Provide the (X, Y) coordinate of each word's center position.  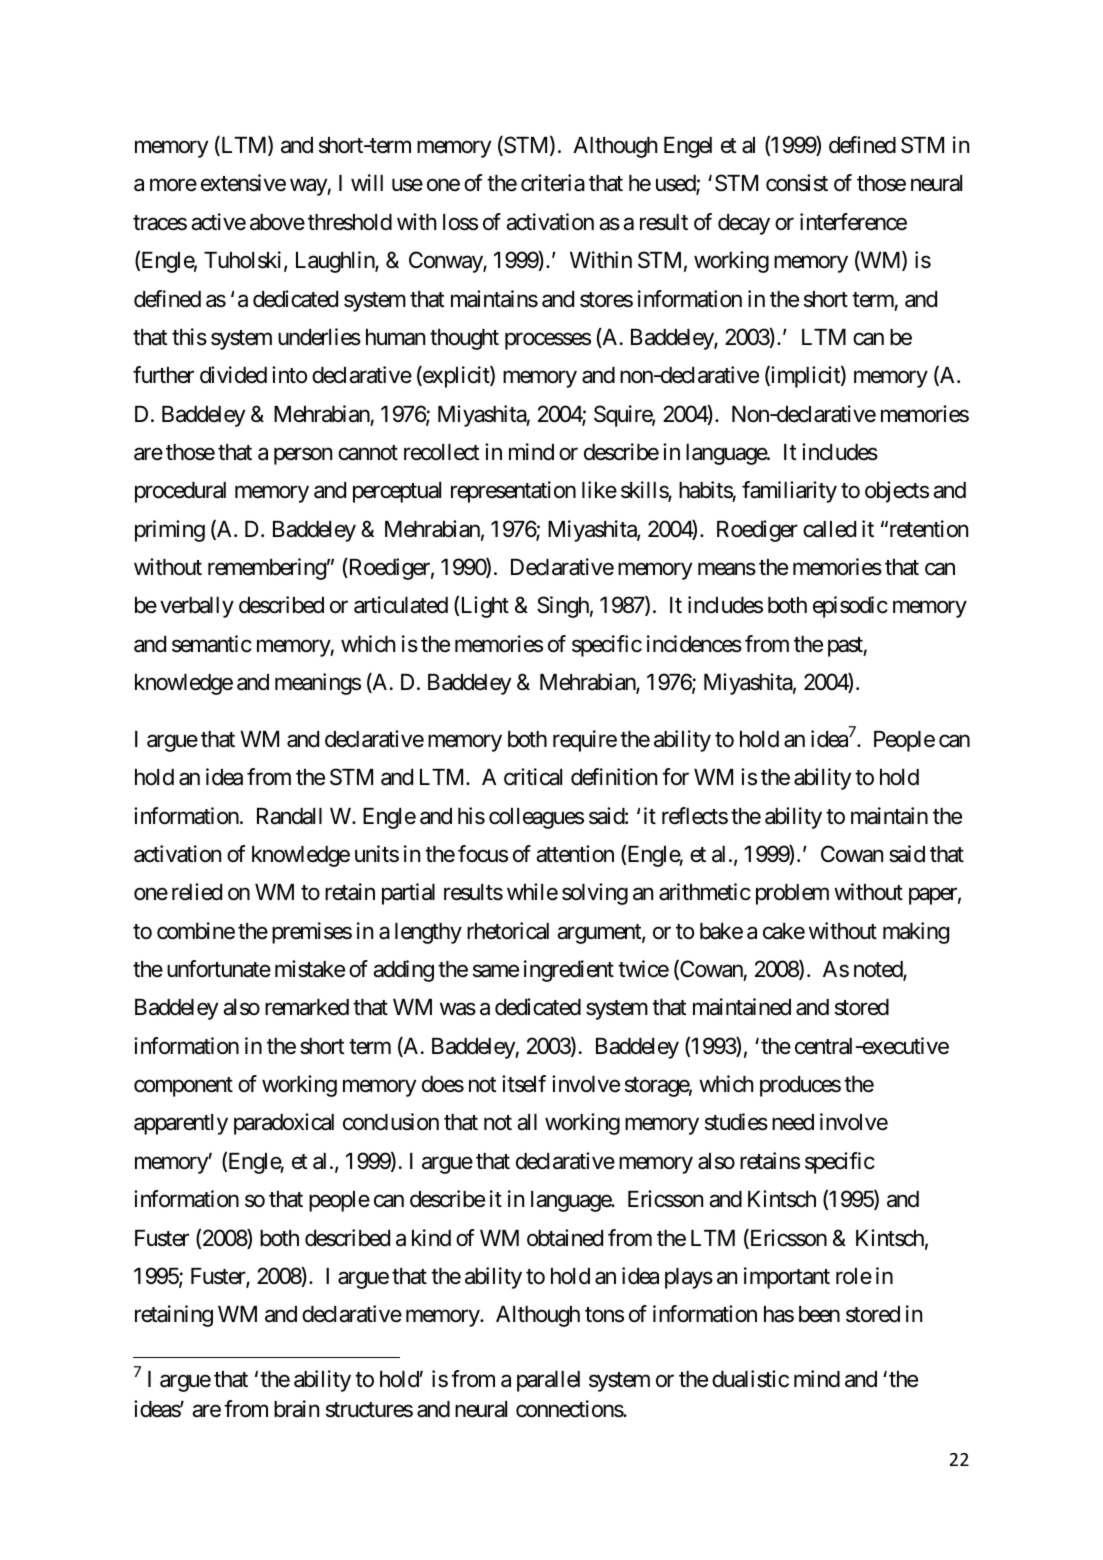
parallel (548, 1381)
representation (513, 492)
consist (797, 183)
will (367, 182)
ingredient (569, 971)
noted (879, 970)
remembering (267, 569)
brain (296, 1409)
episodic (850, 607)
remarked (307, 1007)
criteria (553, 183)
